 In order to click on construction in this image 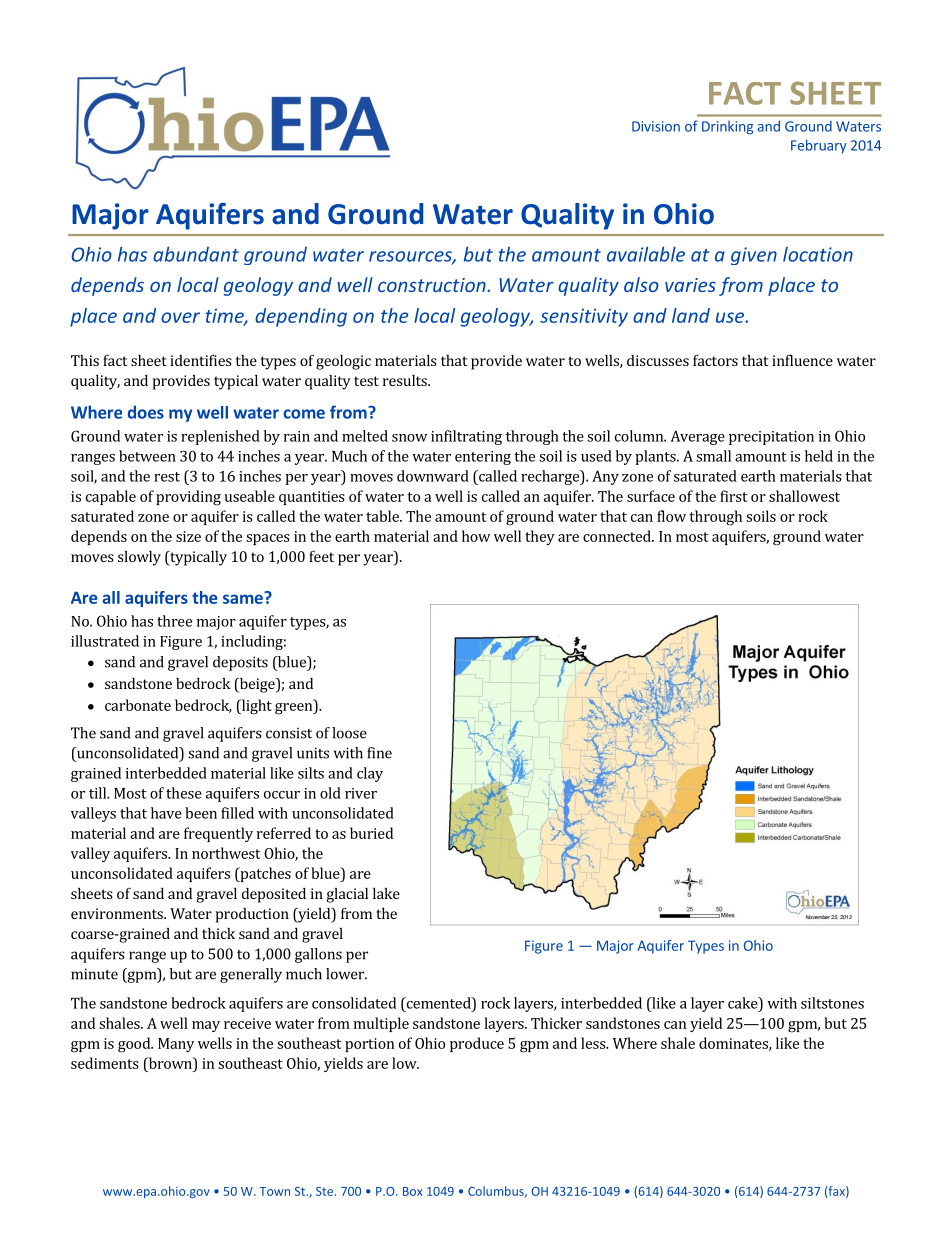, I will do `click(433, 285)`.
